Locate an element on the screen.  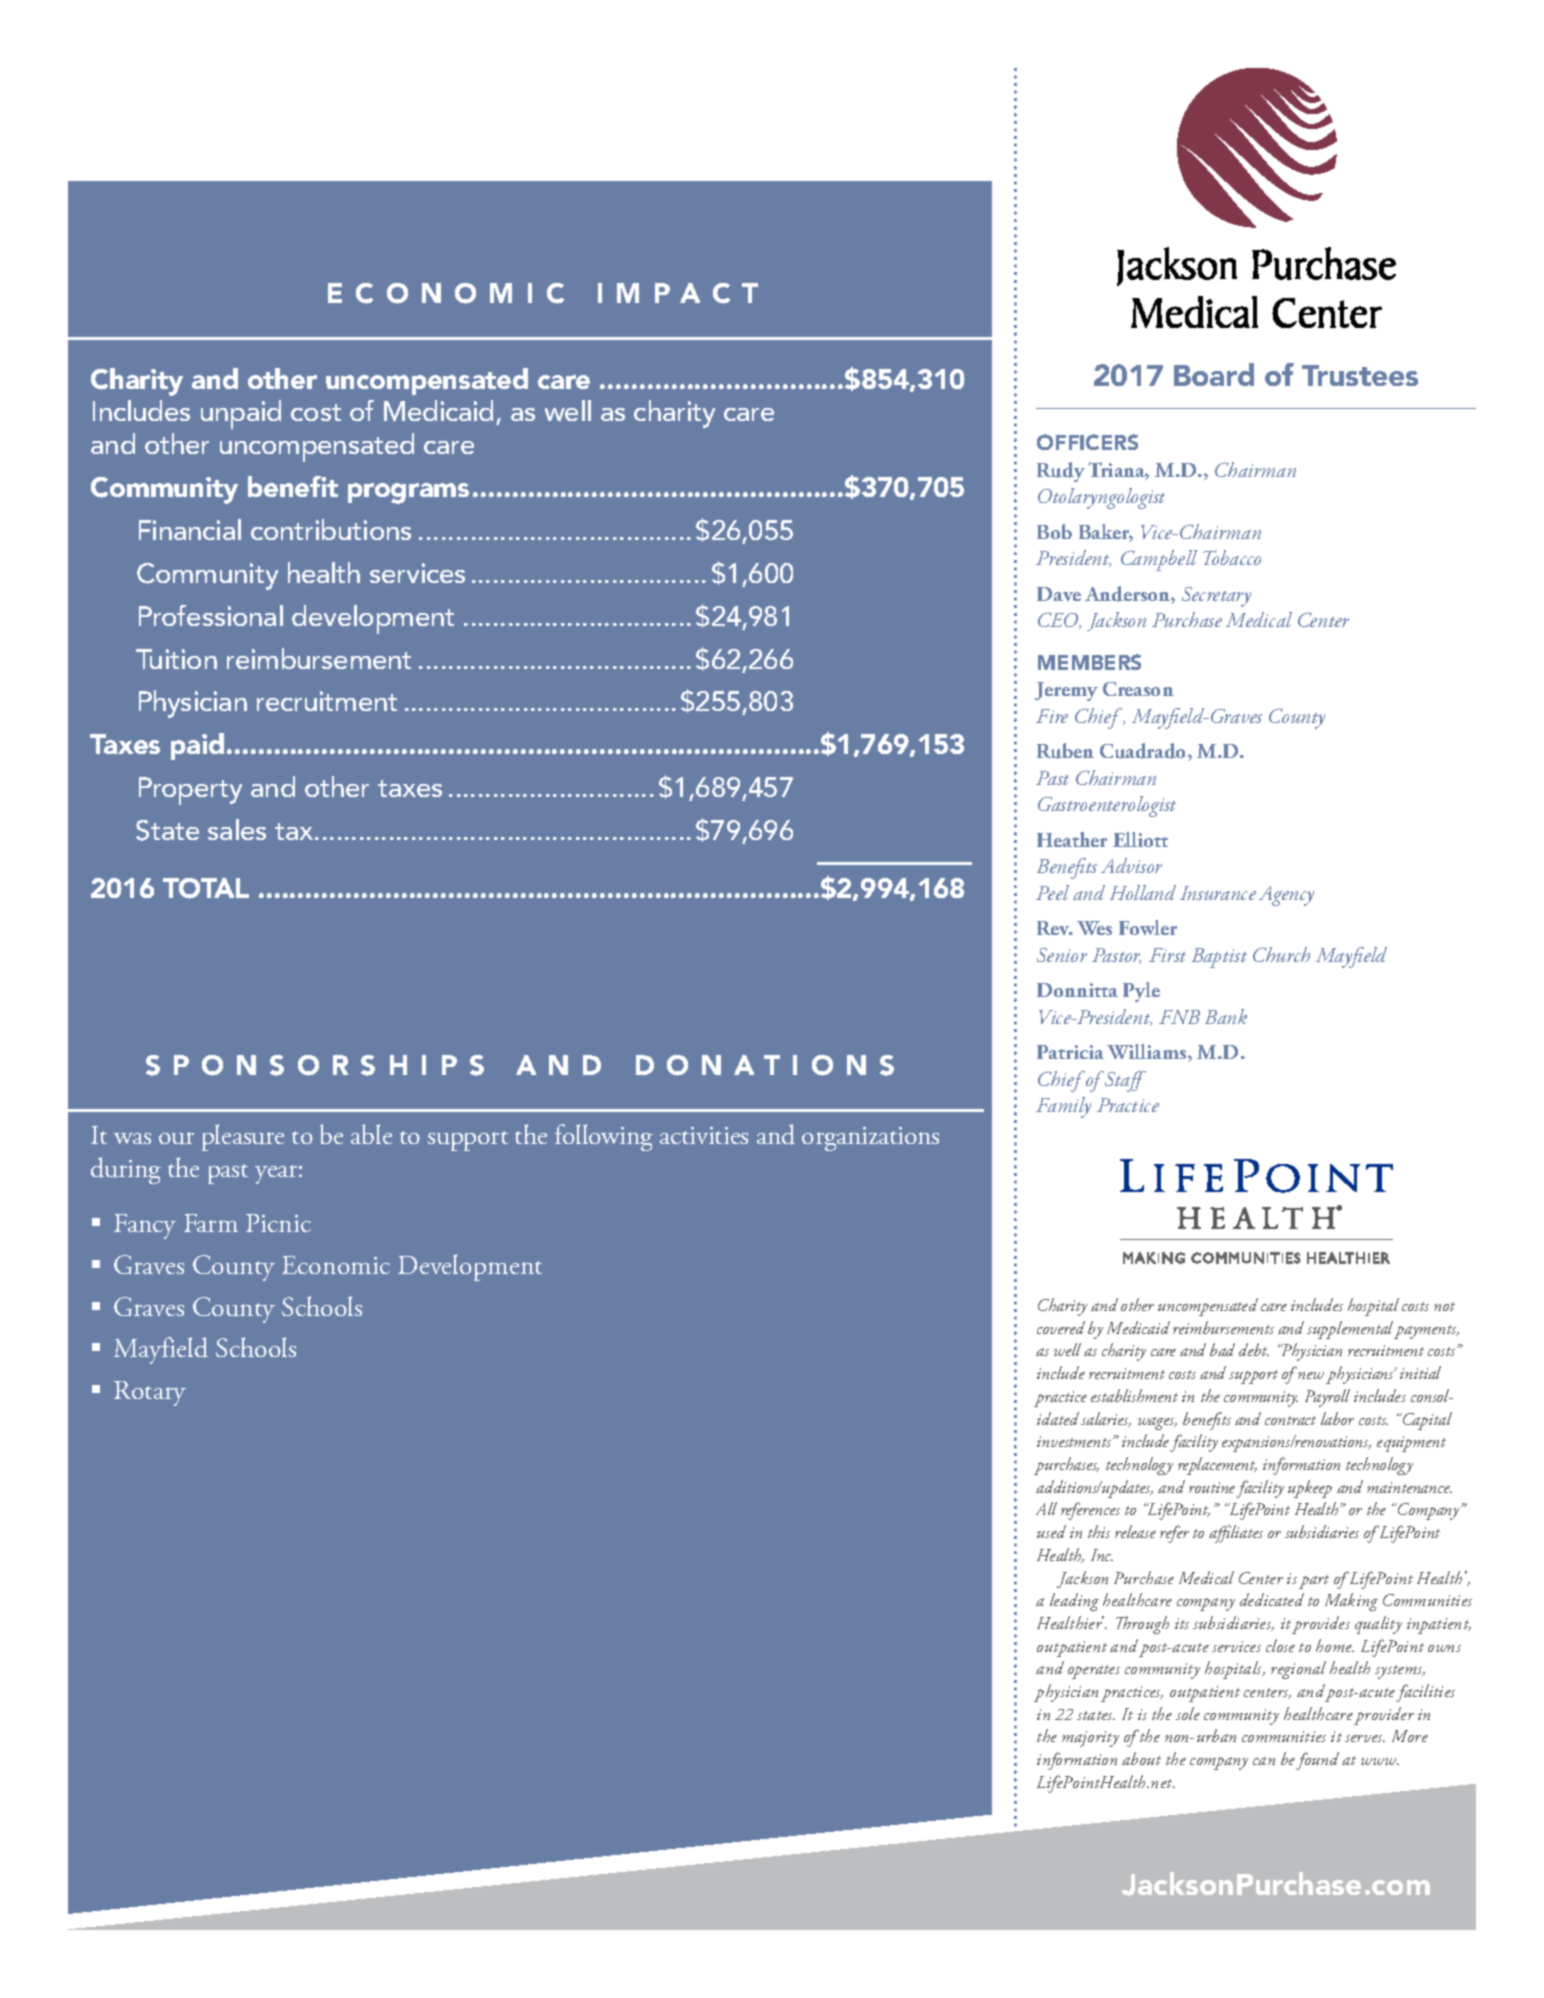
can is located at coordinates (1264, 1761).
